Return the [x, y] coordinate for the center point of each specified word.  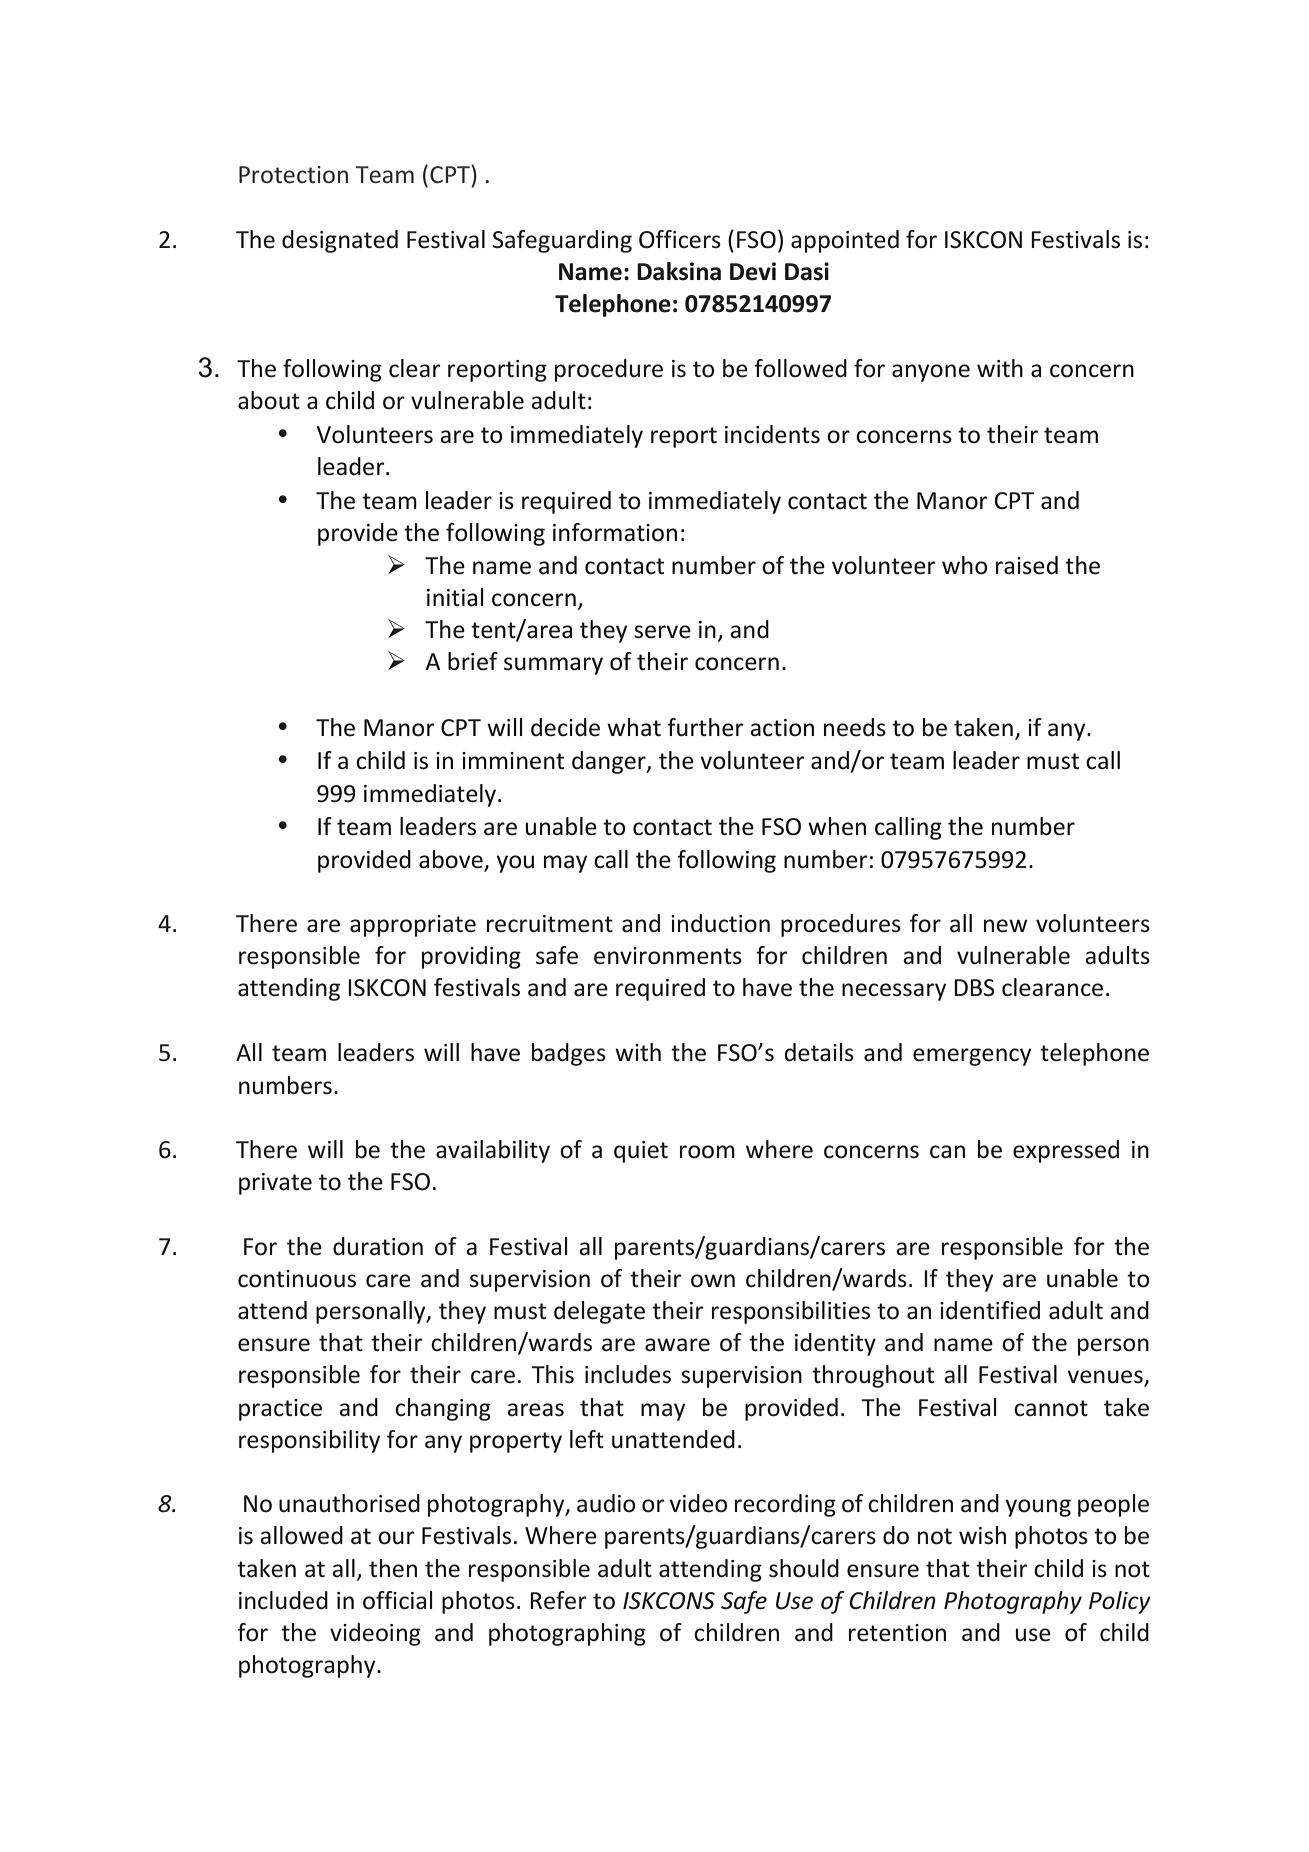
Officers [680, 239]
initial [455, 597]
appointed [845, 241]
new [1006, 926]
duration [378, 1246]
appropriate [413, 926]
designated [340, 241]
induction [720, 923]
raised [1027, 565]
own [713, 1281]
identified [990, 1310]
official [397, 1600]
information [615, 532]
